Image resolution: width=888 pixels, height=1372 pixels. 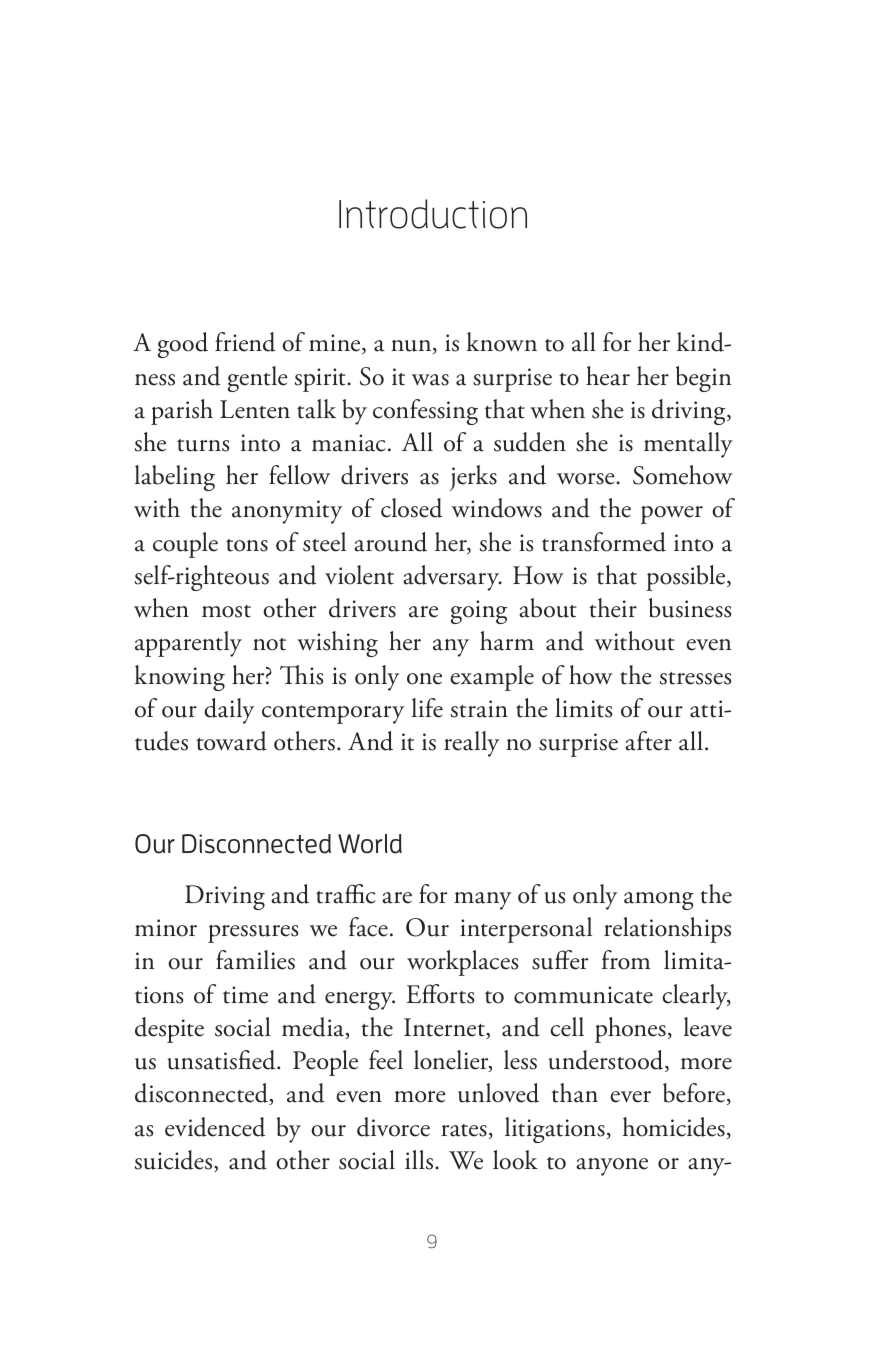 I want to click on stresses, so click(x=695, y=678).
